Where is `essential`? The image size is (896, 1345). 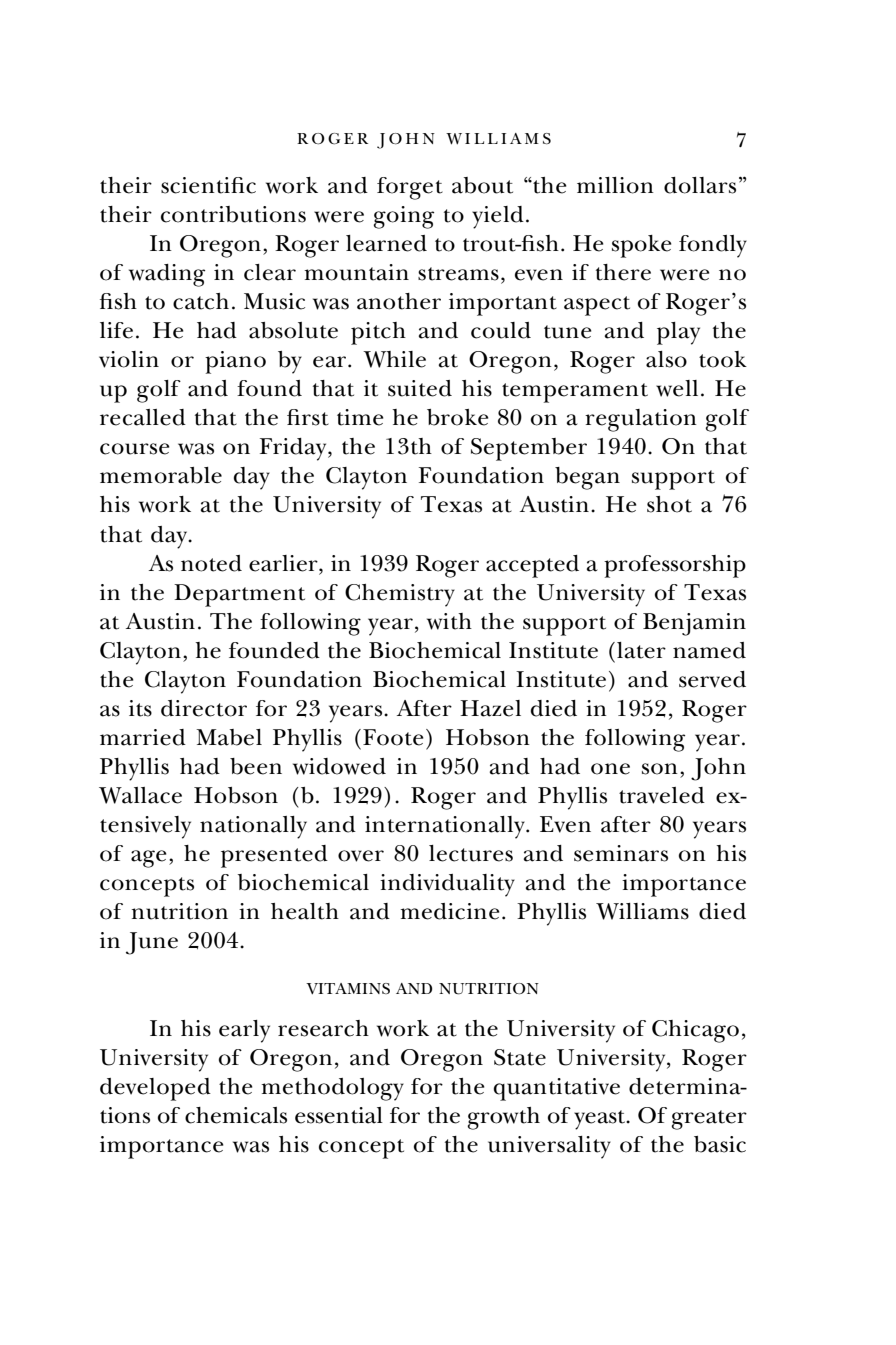
essential is located at coordinates (339, 1115).
